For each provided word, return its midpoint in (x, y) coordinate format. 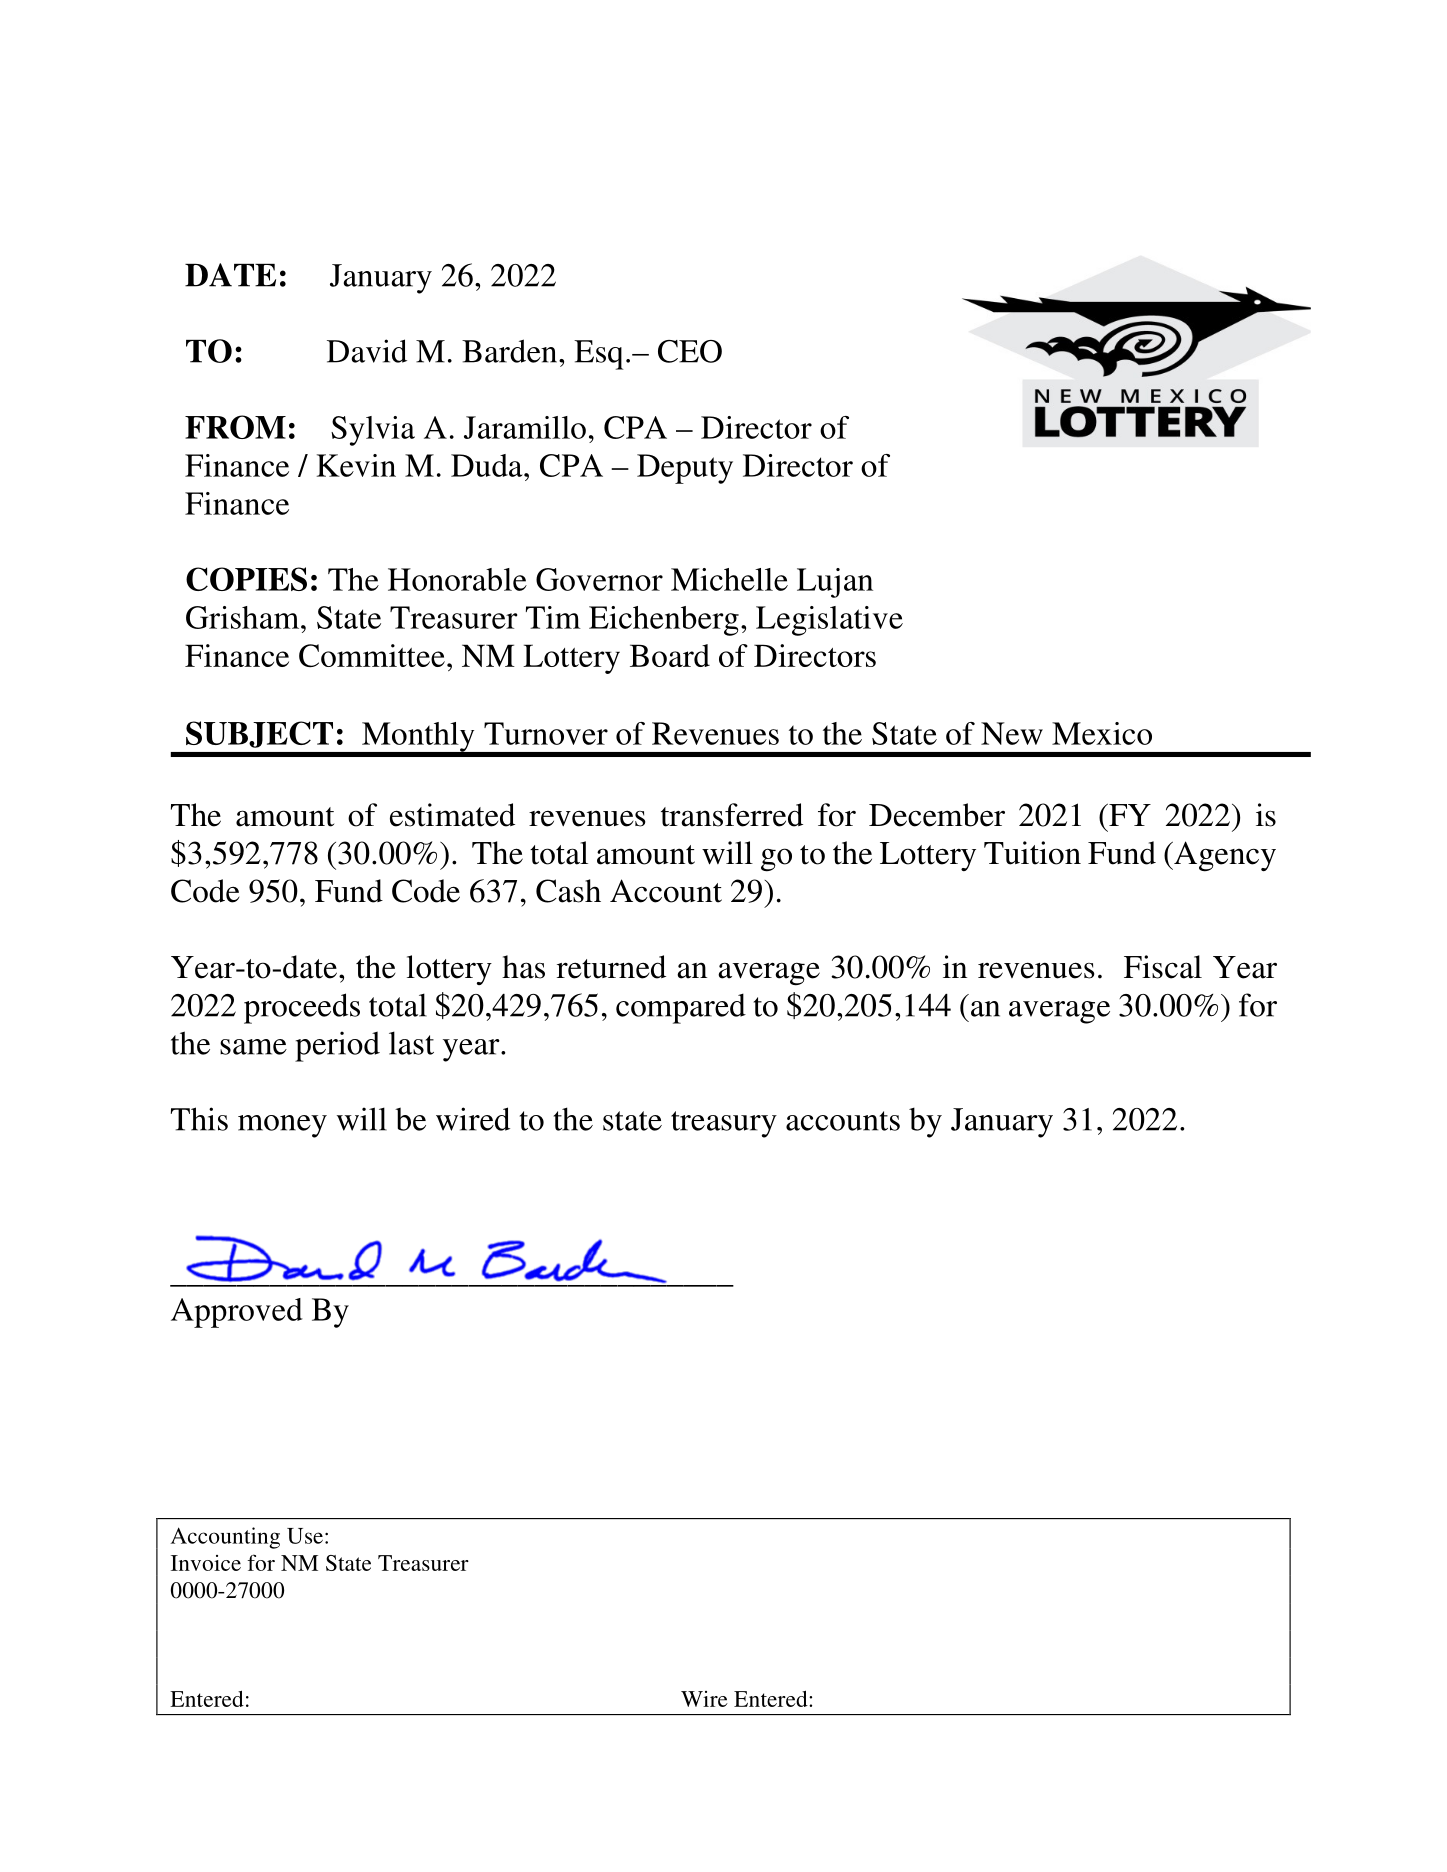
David (367, 351)
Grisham (244, 617)
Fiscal (1163, 967)
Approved (237, 1313)
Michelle (729, 579)
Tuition (1032, 853)
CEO (690, 351)
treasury (724, 1124)
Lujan (835, 583)
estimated (452, 815)
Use (305, 1536)
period (337, 1046)
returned (611, 967)
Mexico (1102, 733)
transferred (732, 815)
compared (681, 1008)
